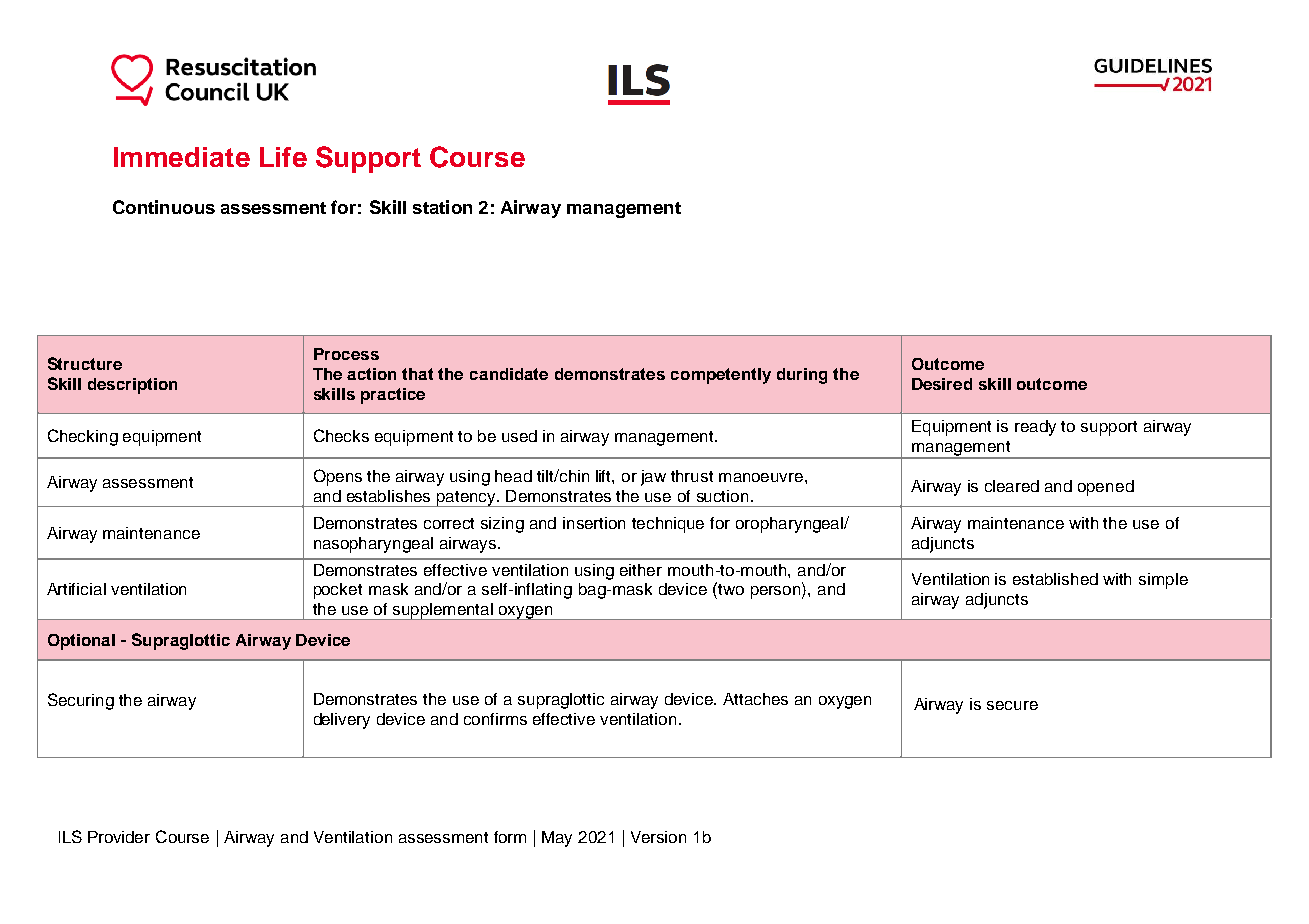  Describe the element at coordinates (182, 157) in the screenshot. I see `Immediate` at that location.
